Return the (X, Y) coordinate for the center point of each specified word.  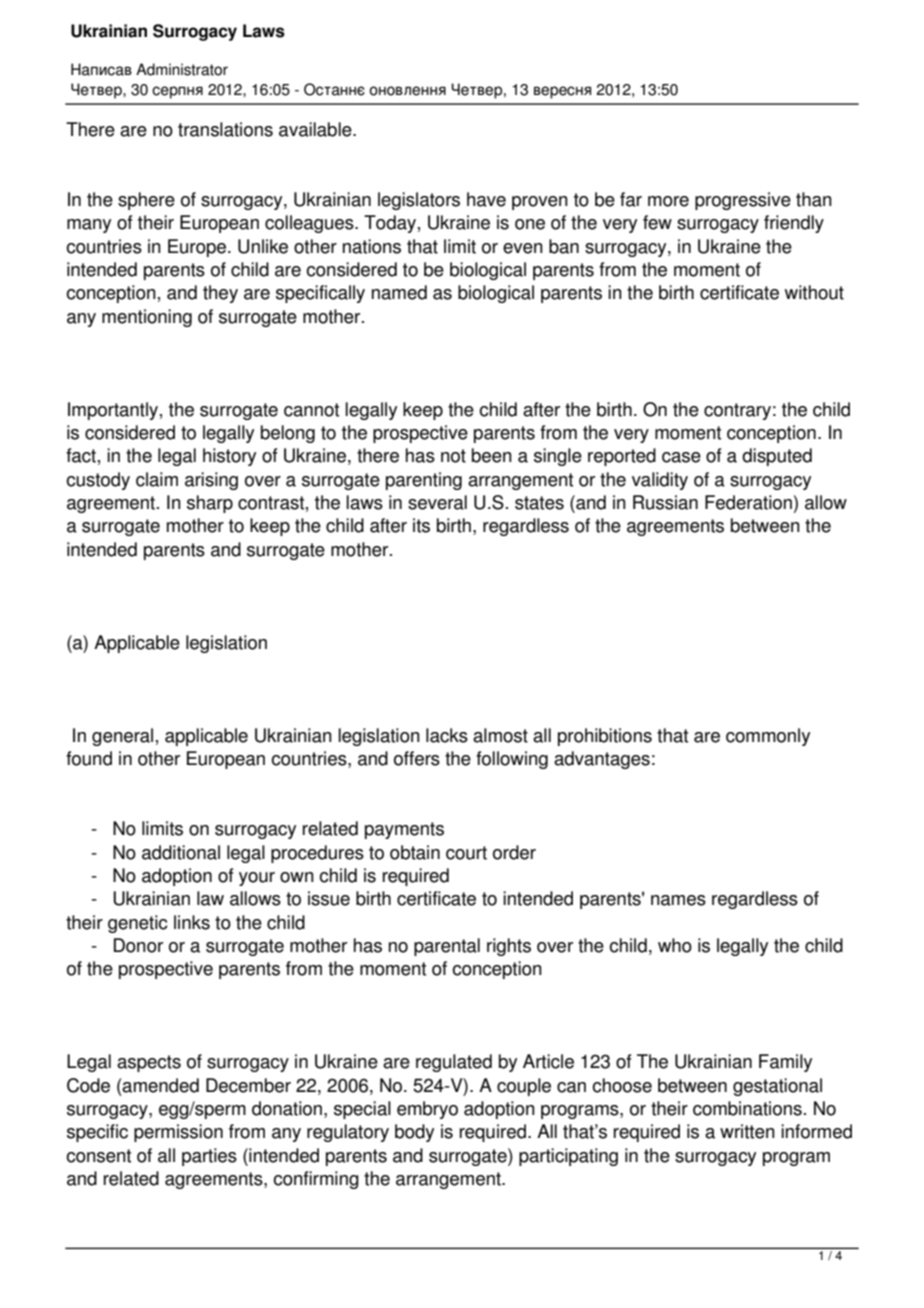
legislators (419, 201)
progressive (743, 201)
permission (178, 1133)
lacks (447, 735)
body (414, 1133)
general (122, 737)
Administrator (182, 69)
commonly (768, 737)
